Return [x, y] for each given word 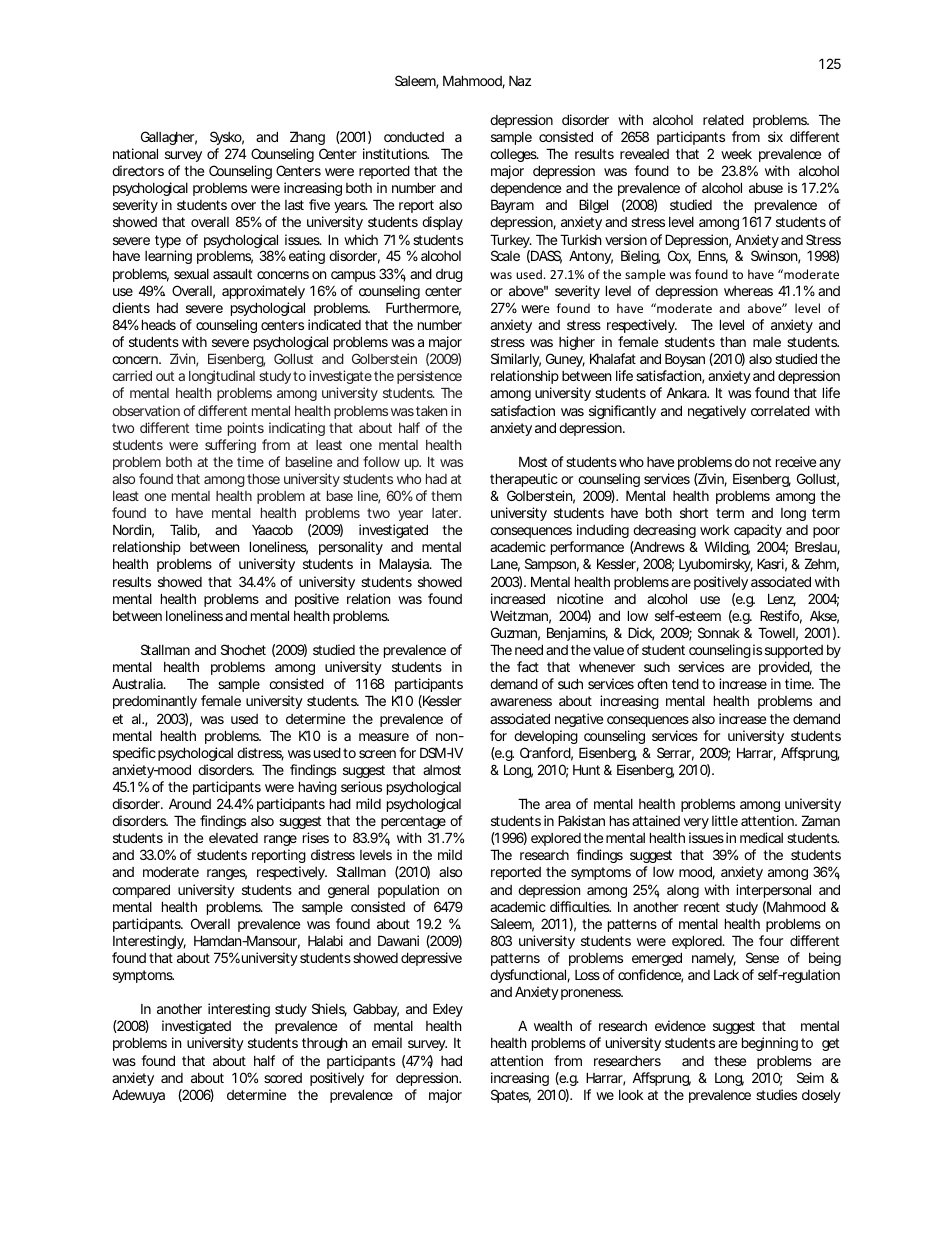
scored [283, 1078]
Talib [185, 531]
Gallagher [169, 138]
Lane [505, 565]
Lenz [782, 600]
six [775, 136]
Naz [520, 80]
